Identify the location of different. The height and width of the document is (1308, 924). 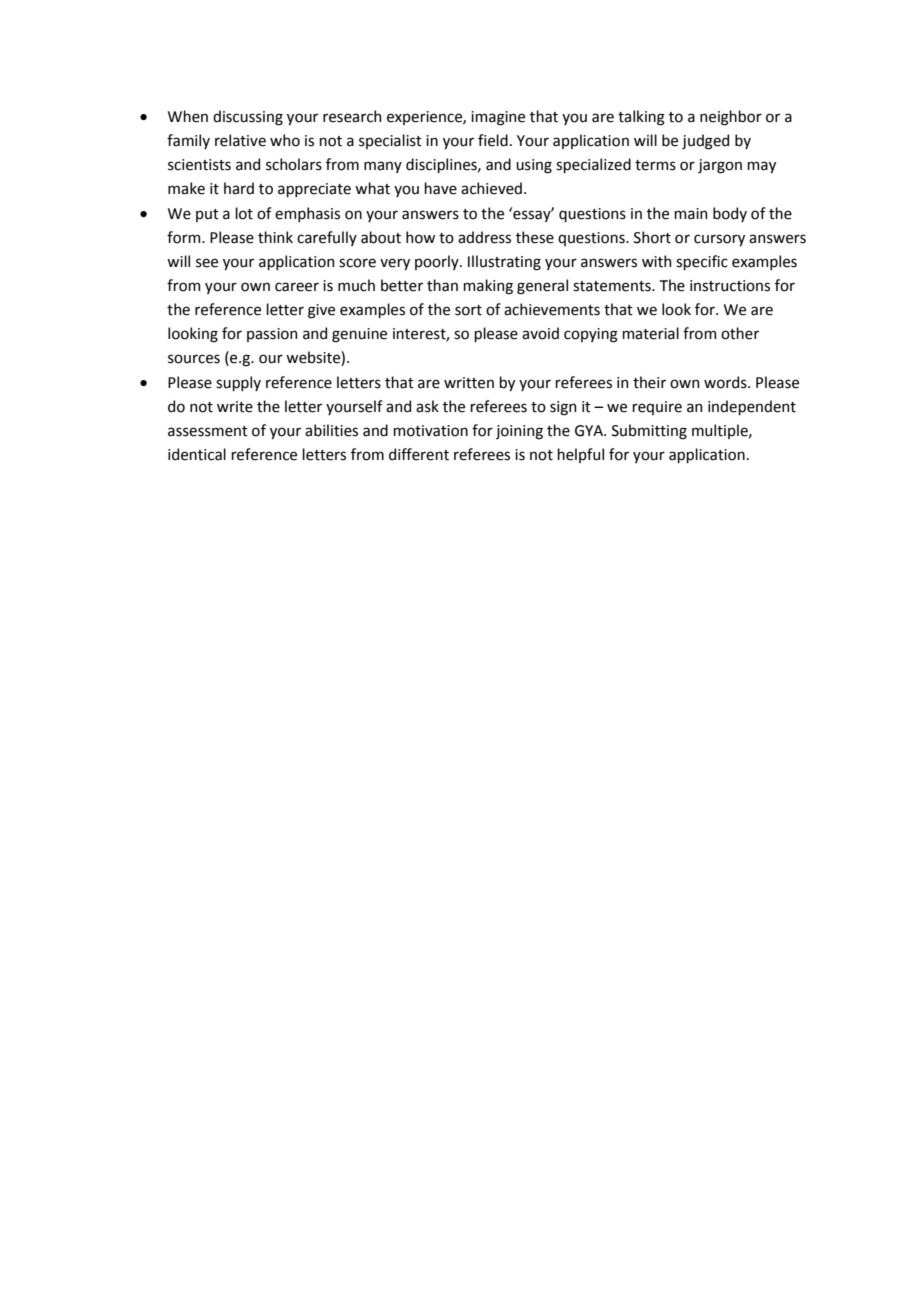
(419, 454).
